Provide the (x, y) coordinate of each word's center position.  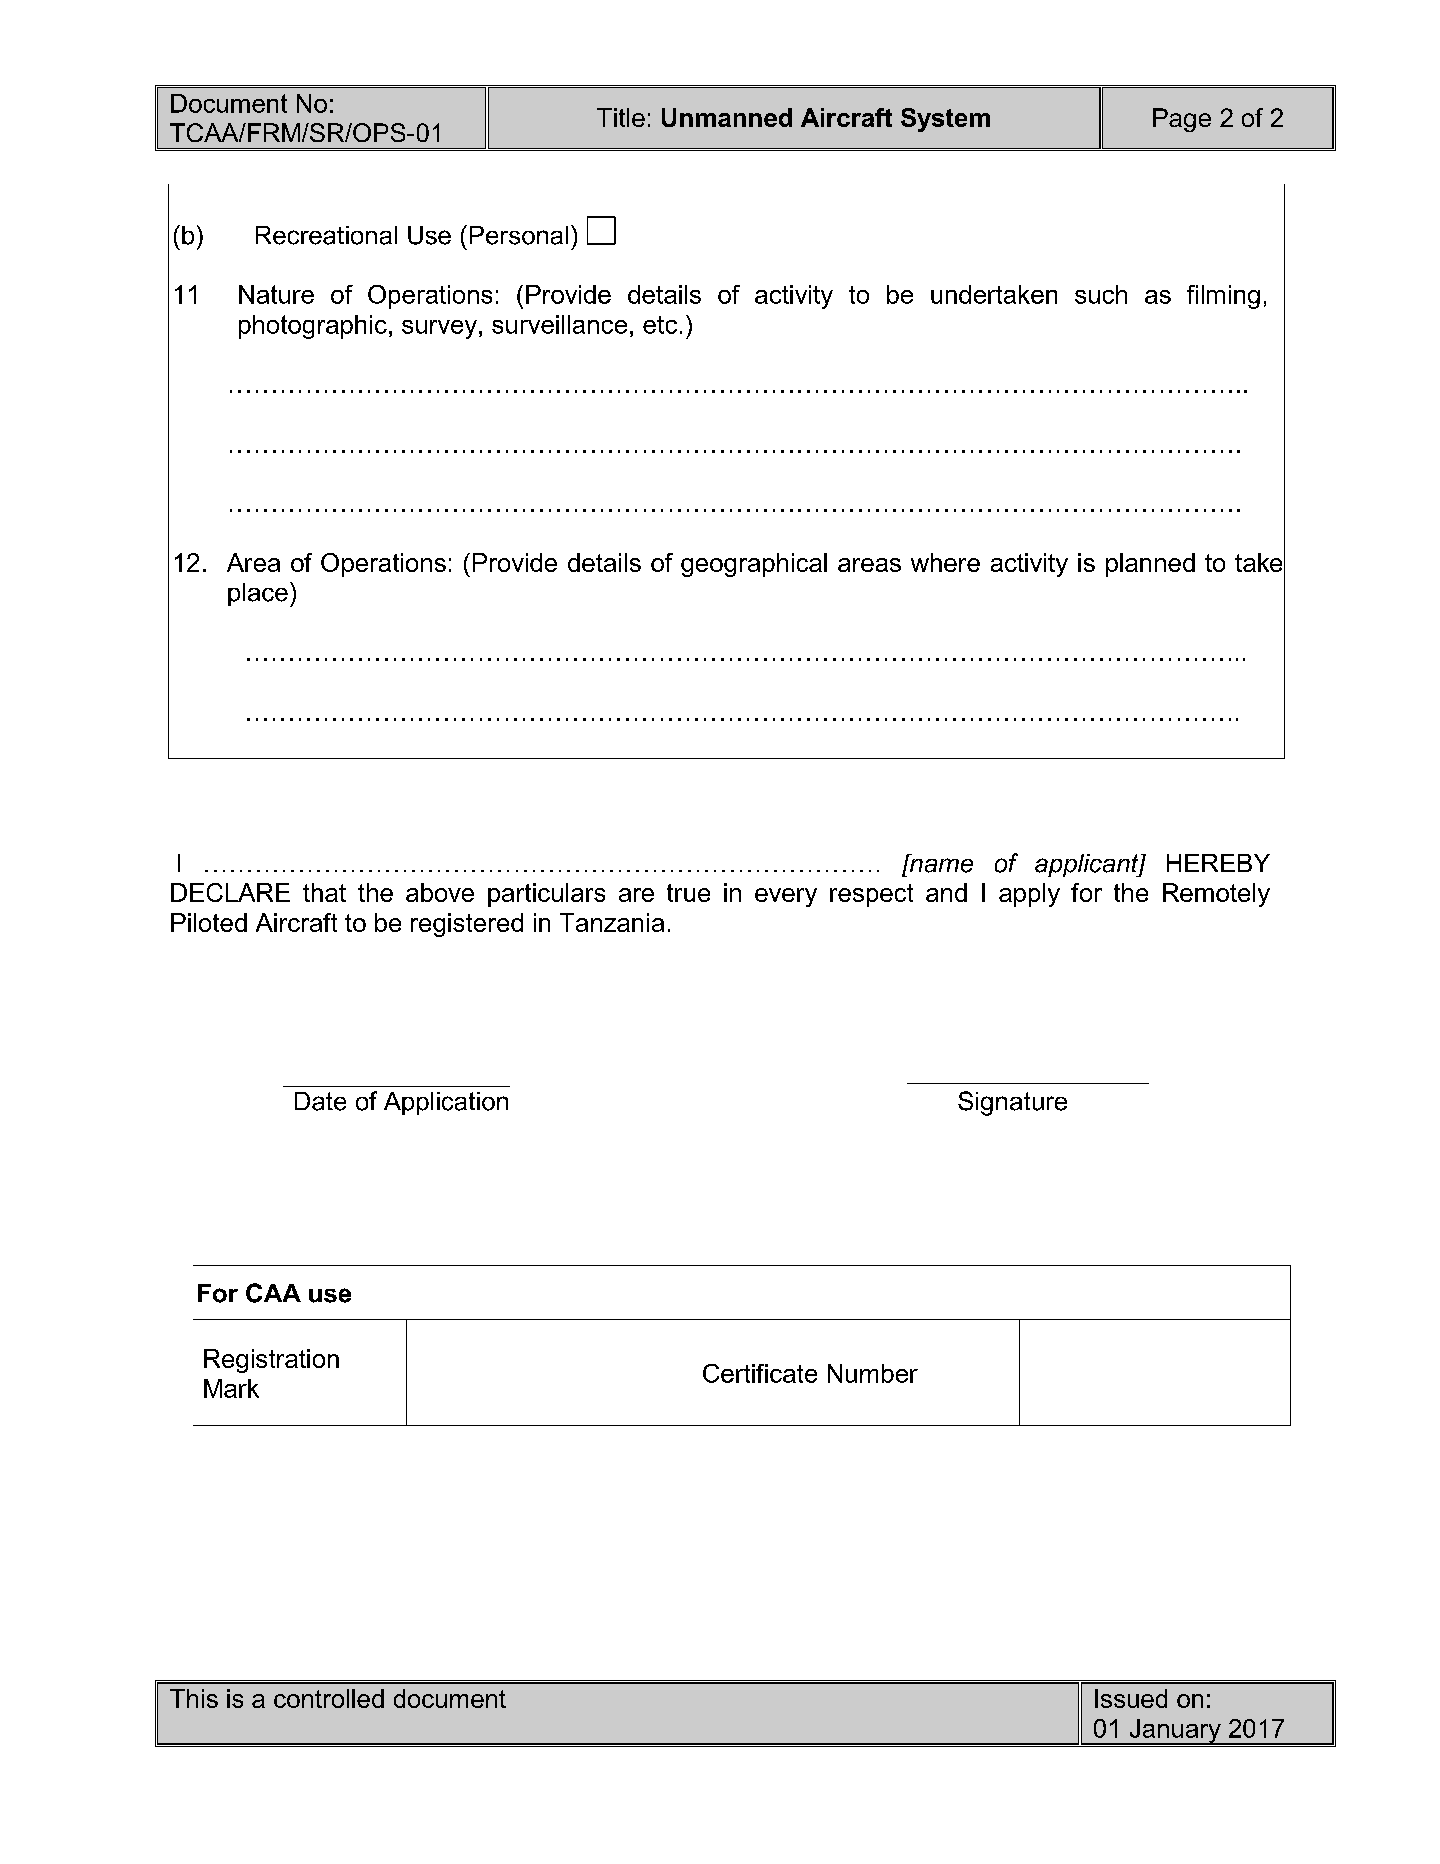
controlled (329, 1698)
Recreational (326, 235)
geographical (754, 565)
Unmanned (727, 117)
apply (1029, 895)
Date (320, 1101)
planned (1150, 565)
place (258, 594)
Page (1182, 120)
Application (446, 1103)
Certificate (760, 1373)
